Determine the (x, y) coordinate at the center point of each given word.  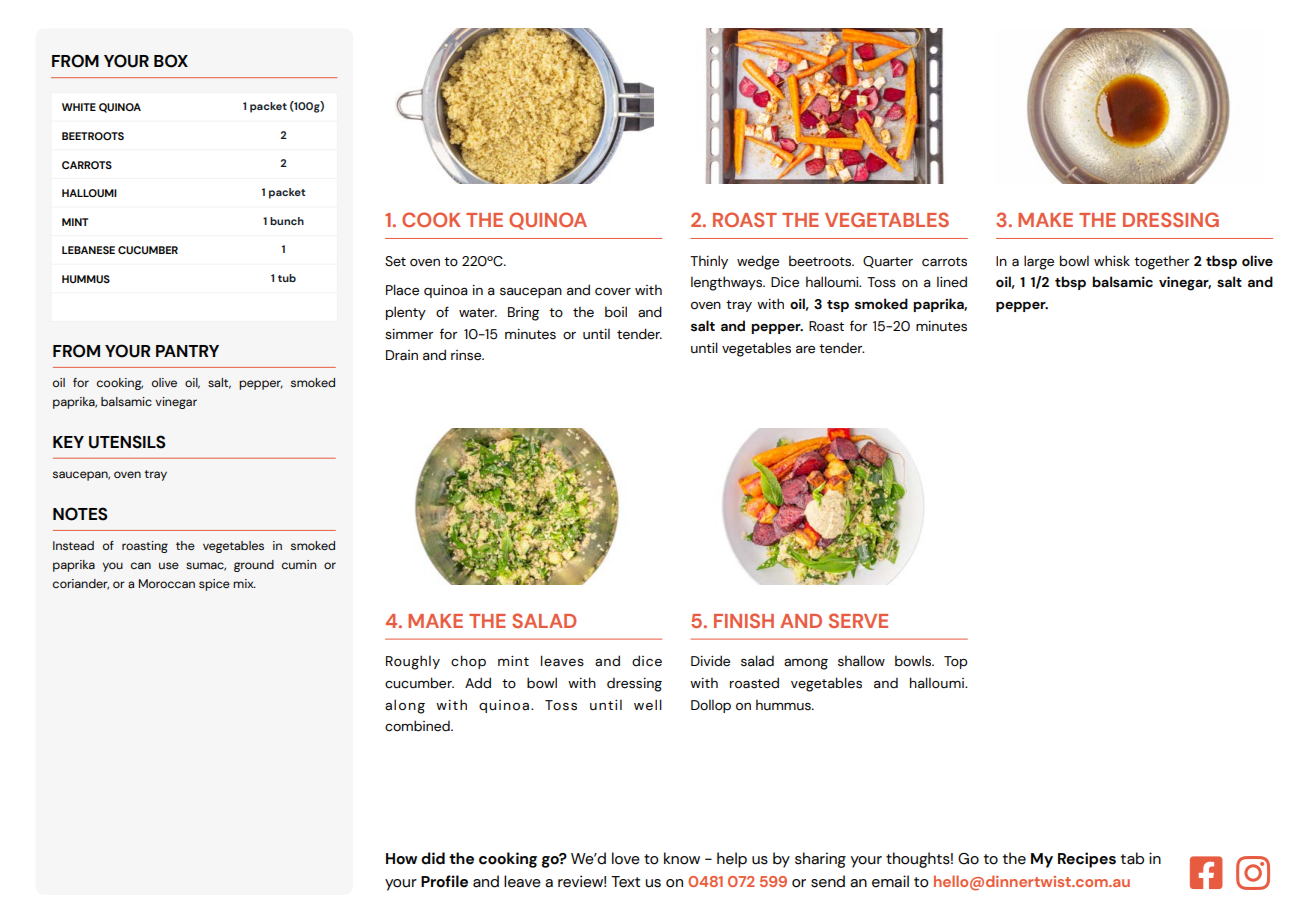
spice (214, 585)
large (1039, 262)
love (626, 858)
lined (952, 282)
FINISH (744, 620)
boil (616, 311)
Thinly (709, 262)
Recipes (1087, 860)
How (401, 859)
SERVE (858, 620)
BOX (171, 61)
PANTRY (187, 351)
